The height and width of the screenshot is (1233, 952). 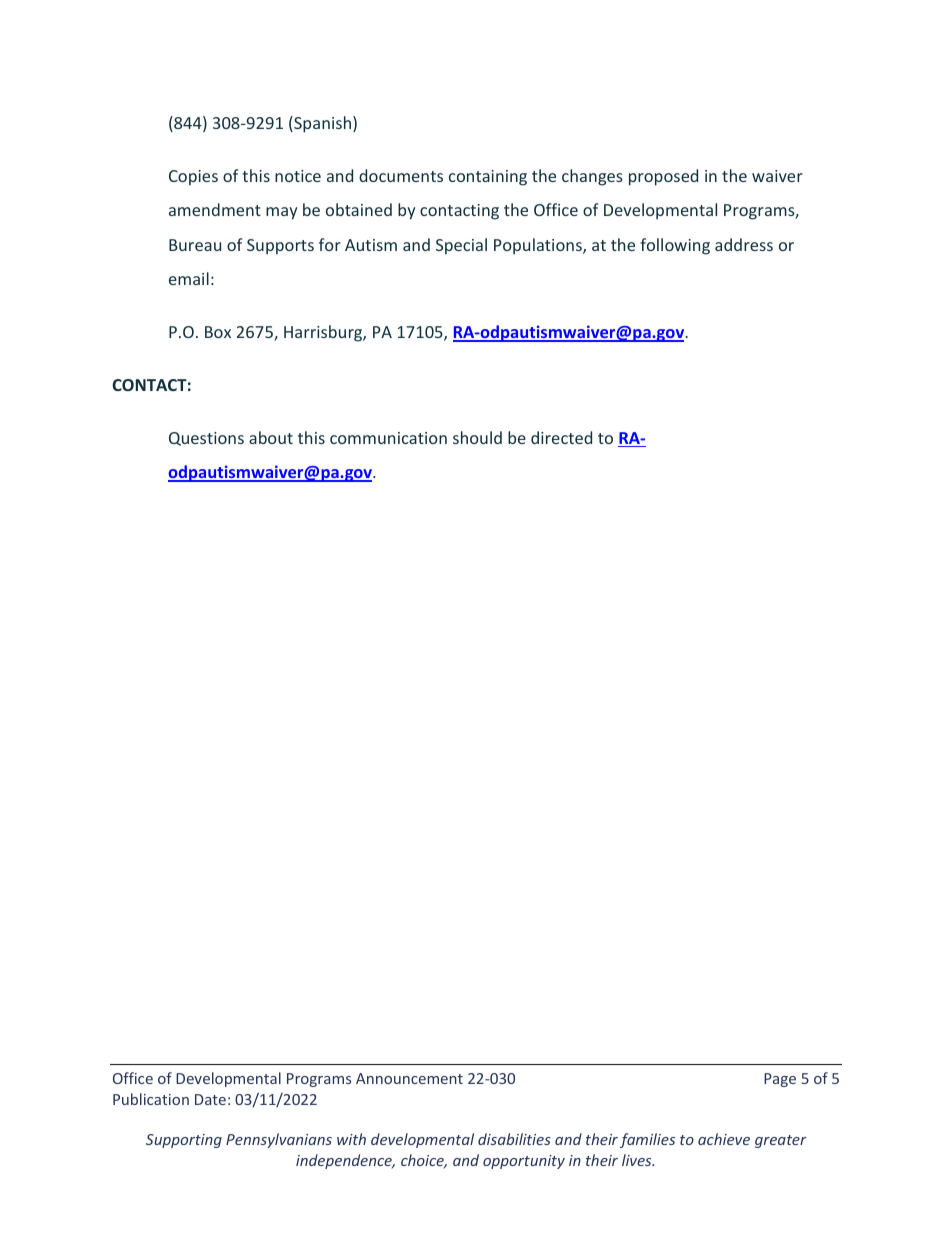 I want to click on Supporting, so click(x=184, y=1141).
